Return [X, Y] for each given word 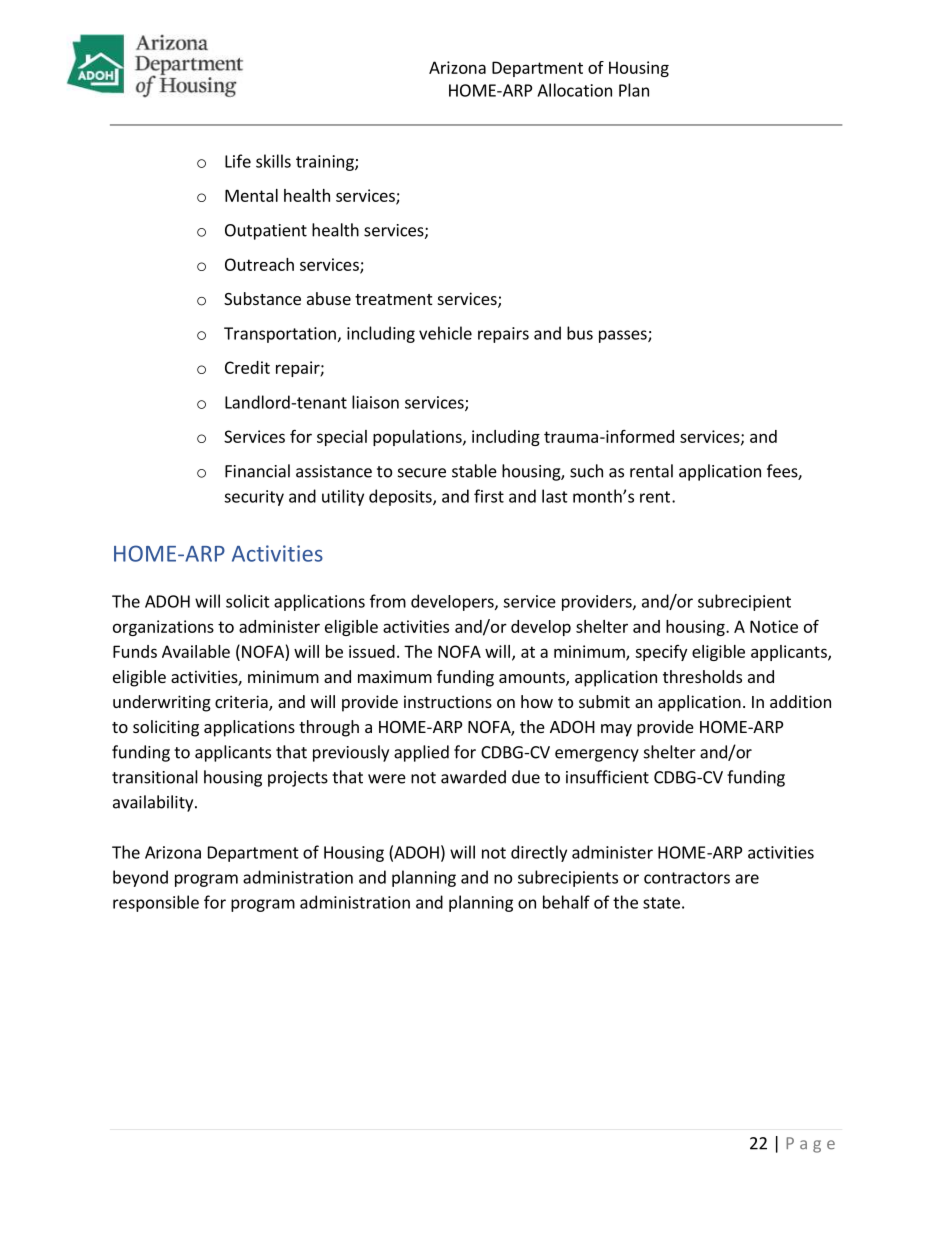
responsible [156, 903]
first [489, 496]
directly [539, 853]
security [254, 498]
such [586, 471]
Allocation [574, 90]
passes [624, 336]
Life [238, 161]
